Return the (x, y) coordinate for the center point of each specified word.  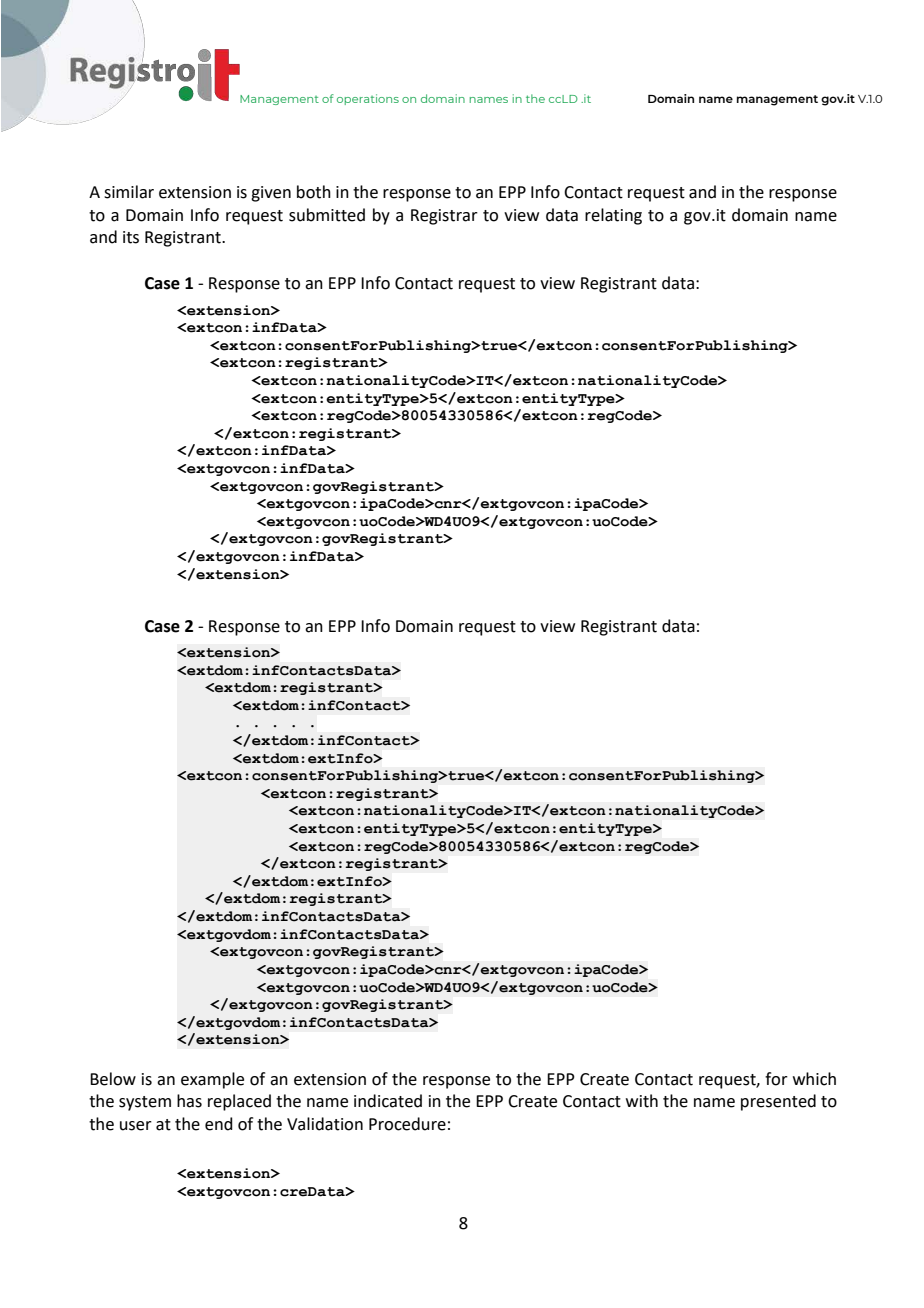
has (189, 1101)
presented (778, 1102)
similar (129, 192)
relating (613, 216)
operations (368, 99)
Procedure (407, 1124)
